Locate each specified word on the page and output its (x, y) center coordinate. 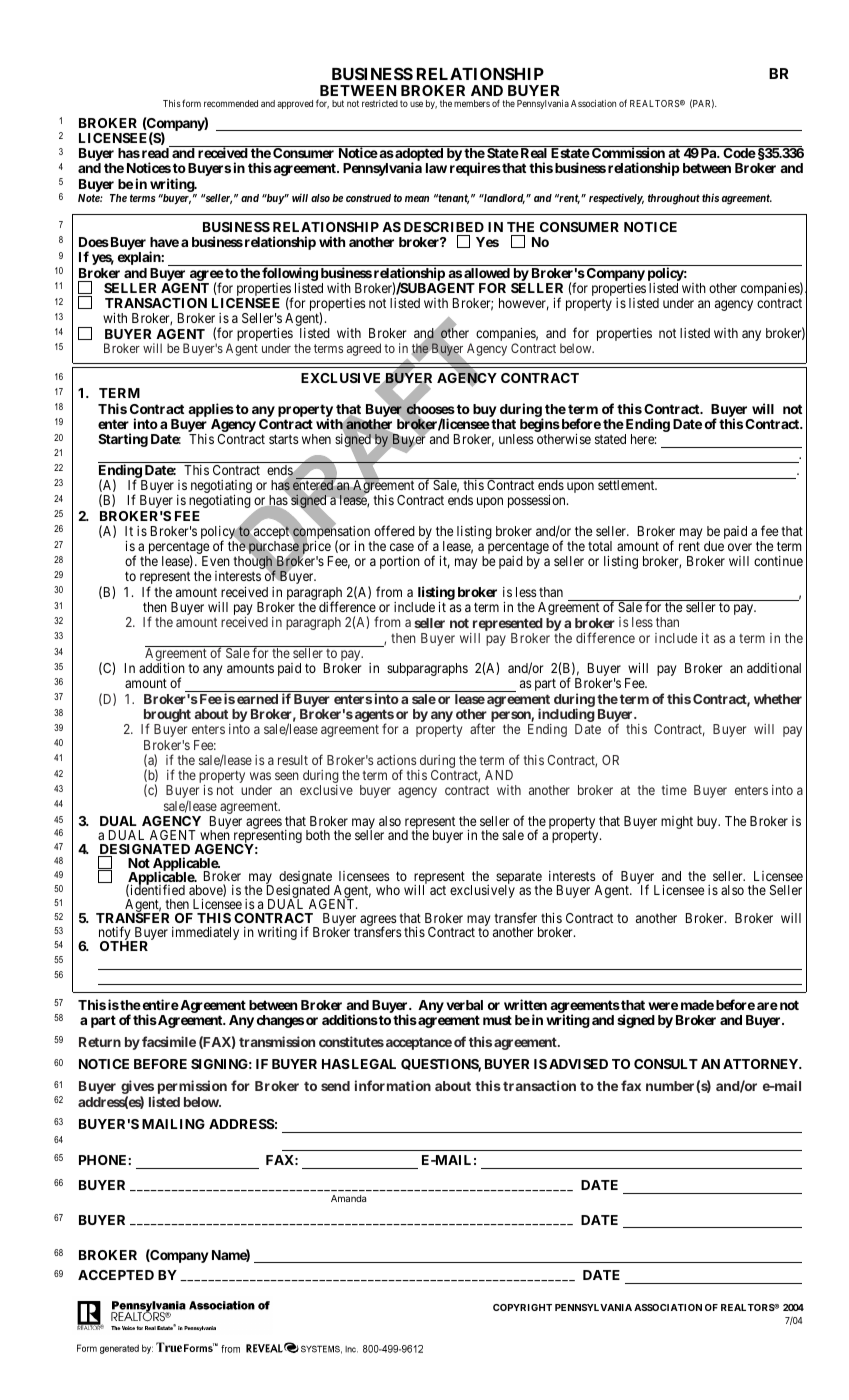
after (482, 728)
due (714, 546)
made (697, 1005)
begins (540, 426)
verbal (464, 1005)
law (436, 168)
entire (159, 1004)
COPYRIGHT (522, 1307)
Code (739, 153)
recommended (231, 103)
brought (166, 717)
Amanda (348, 1198)
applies (211, 410)
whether (778, 699)
